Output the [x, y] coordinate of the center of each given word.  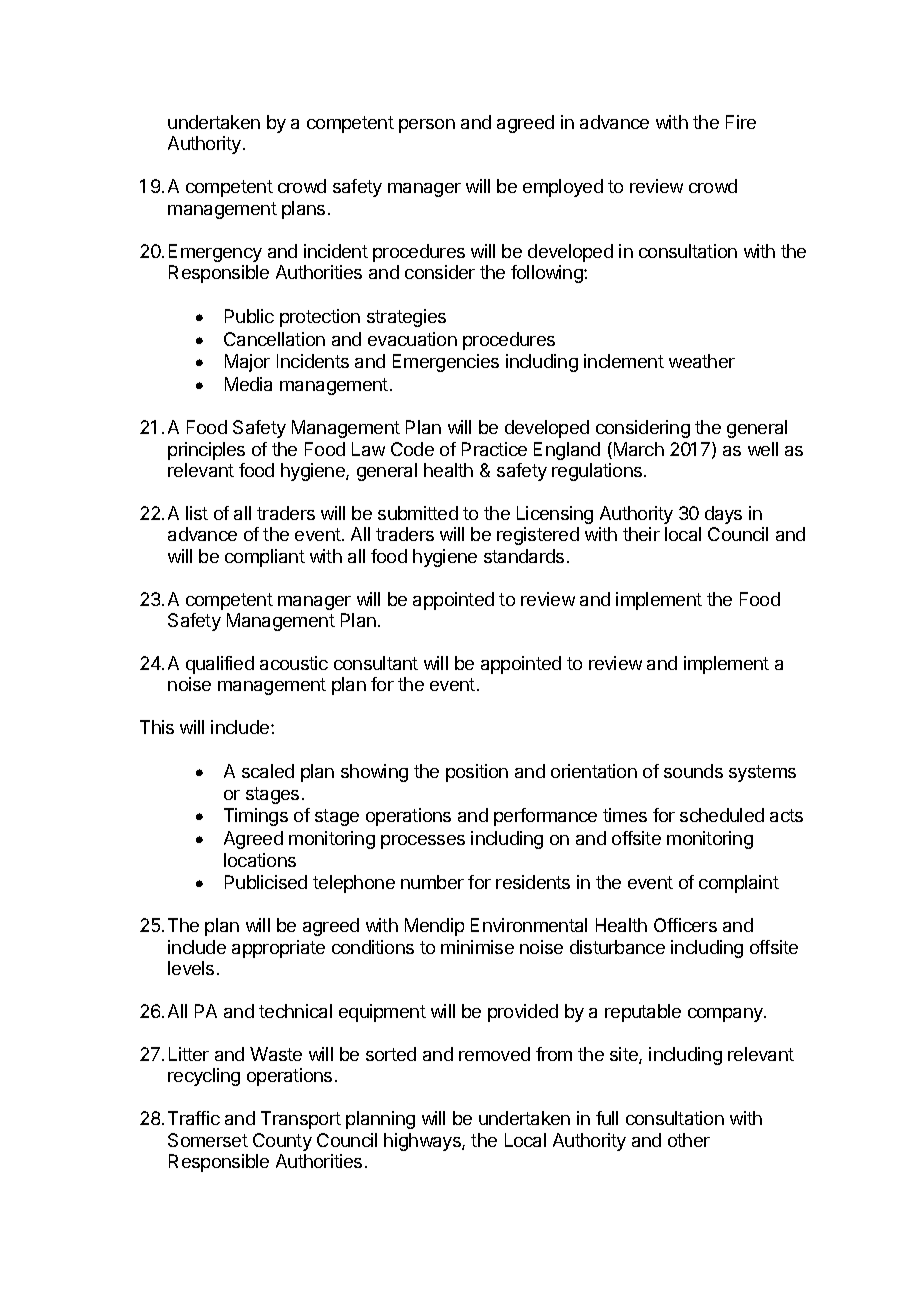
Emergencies [446, 363]
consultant [376, 663]
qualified [220, 665]
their [641, 534]
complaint [739, 884]
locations [260, 860]
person [427, 126]
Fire [741, 122]
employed [563, 188]
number [432, 882]
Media [248, 384]
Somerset [208, 1140]
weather [702, 361]
